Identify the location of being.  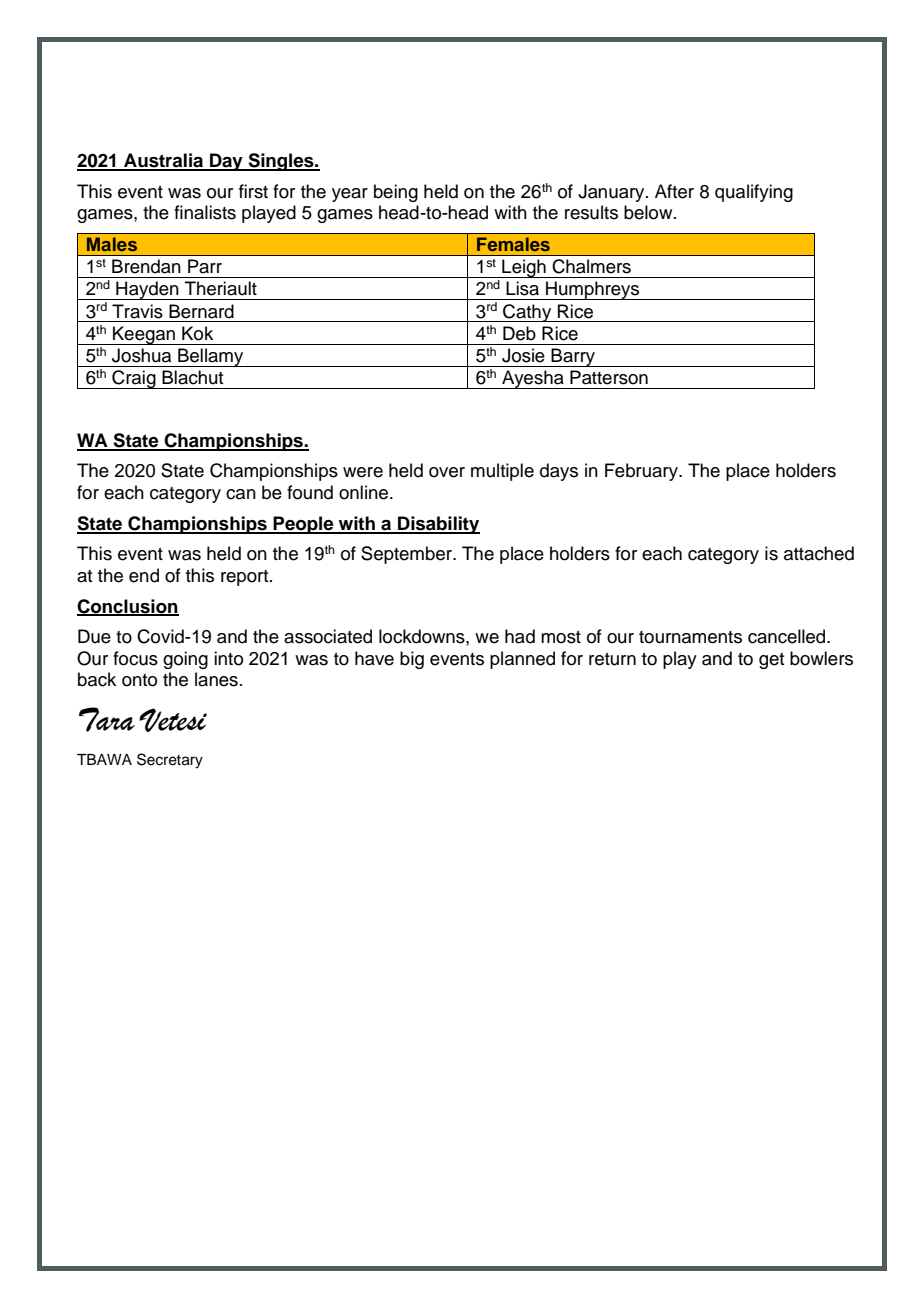
(396, 193).
